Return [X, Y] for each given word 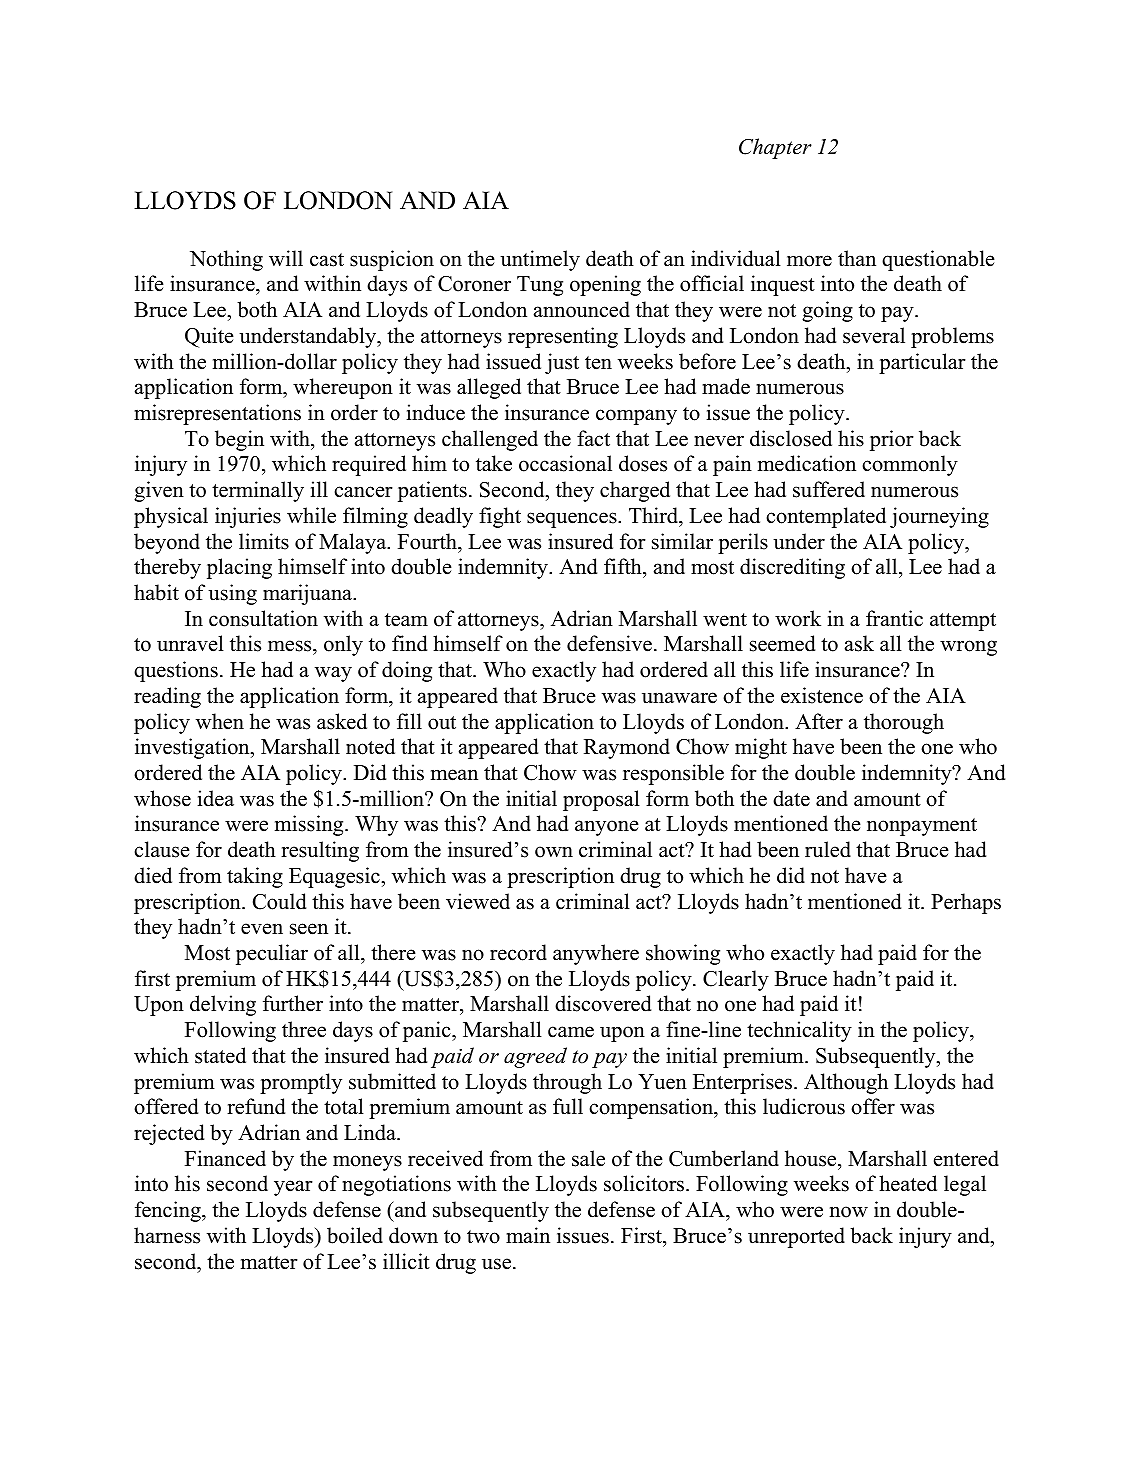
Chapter [775, 148]
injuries [248, 517]
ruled [828, 849]
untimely [540, 260]
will [286, 258]
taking [255, 877]
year [293, 1188]
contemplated [826, 517]
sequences [573, 520]
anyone [607, 828]
